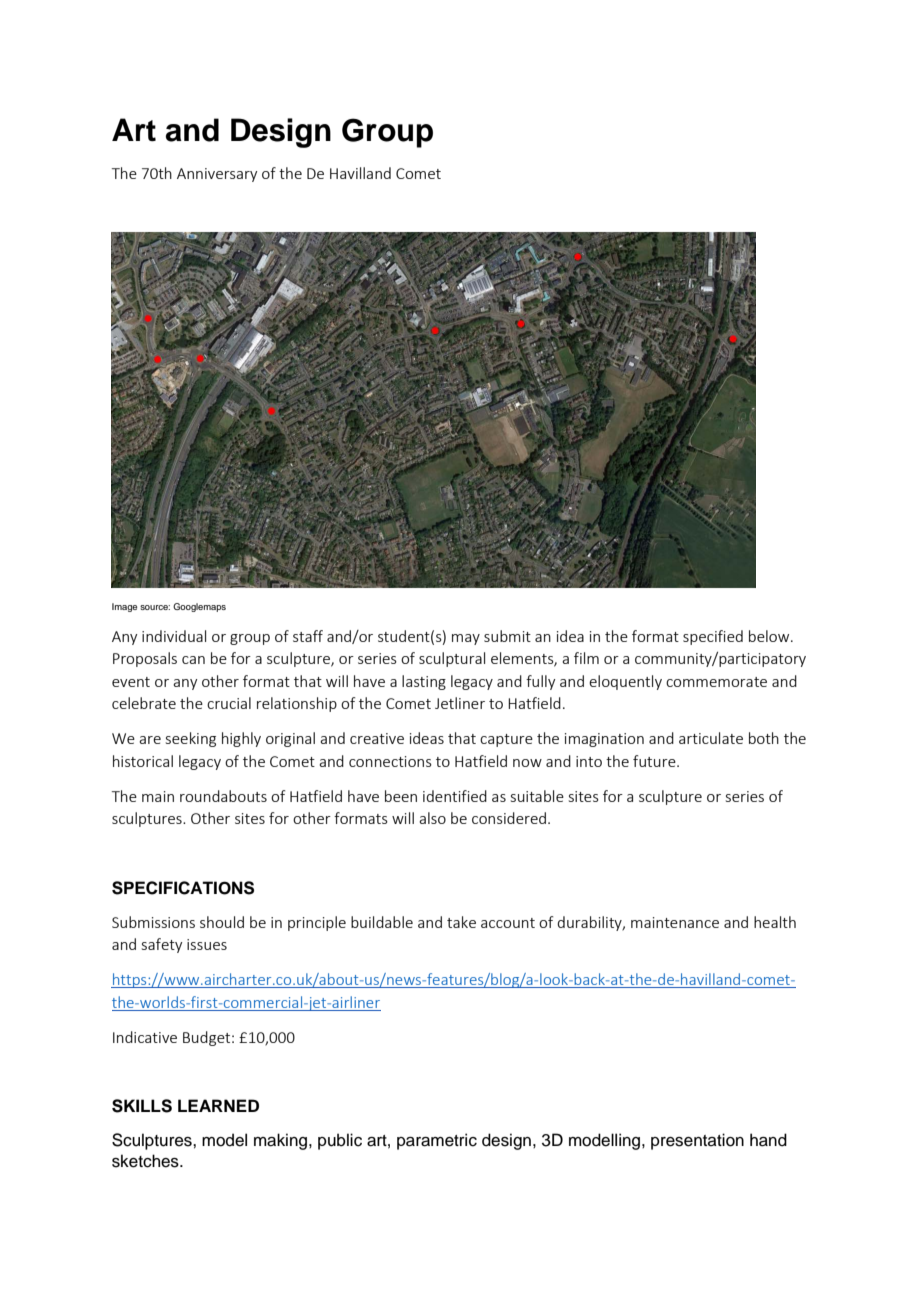 This screenshot has height=1308, width=924. Describe the element at coordinates (193, 660) in the screenshot. I see `can` at that location.
